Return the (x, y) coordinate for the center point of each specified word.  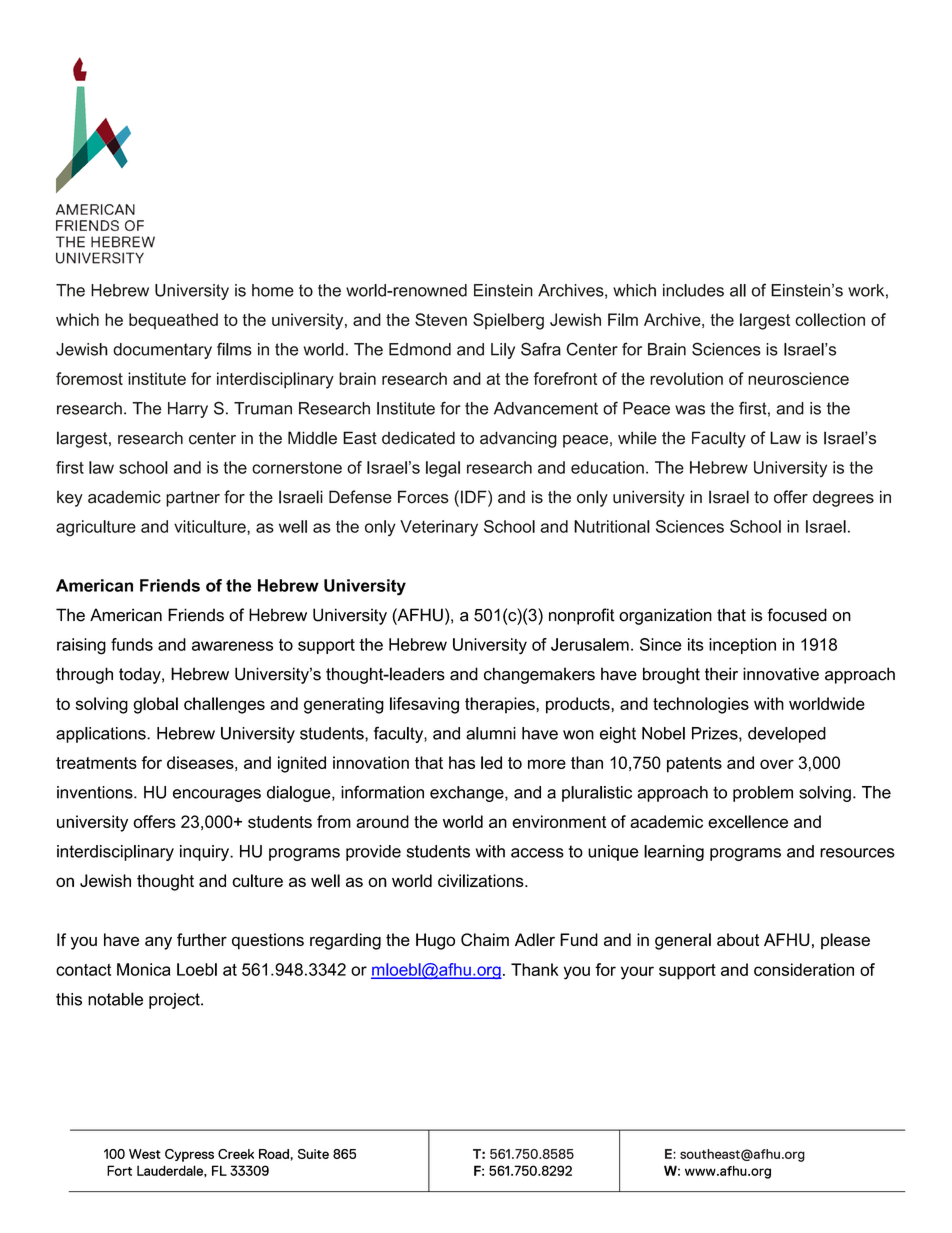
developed (787, 735)
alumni (491, 733)
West (145, 1154)
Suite (313, 1154)
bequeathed (173, 321)
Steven (441, 319)
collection (830, 319)
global (155, 705)
